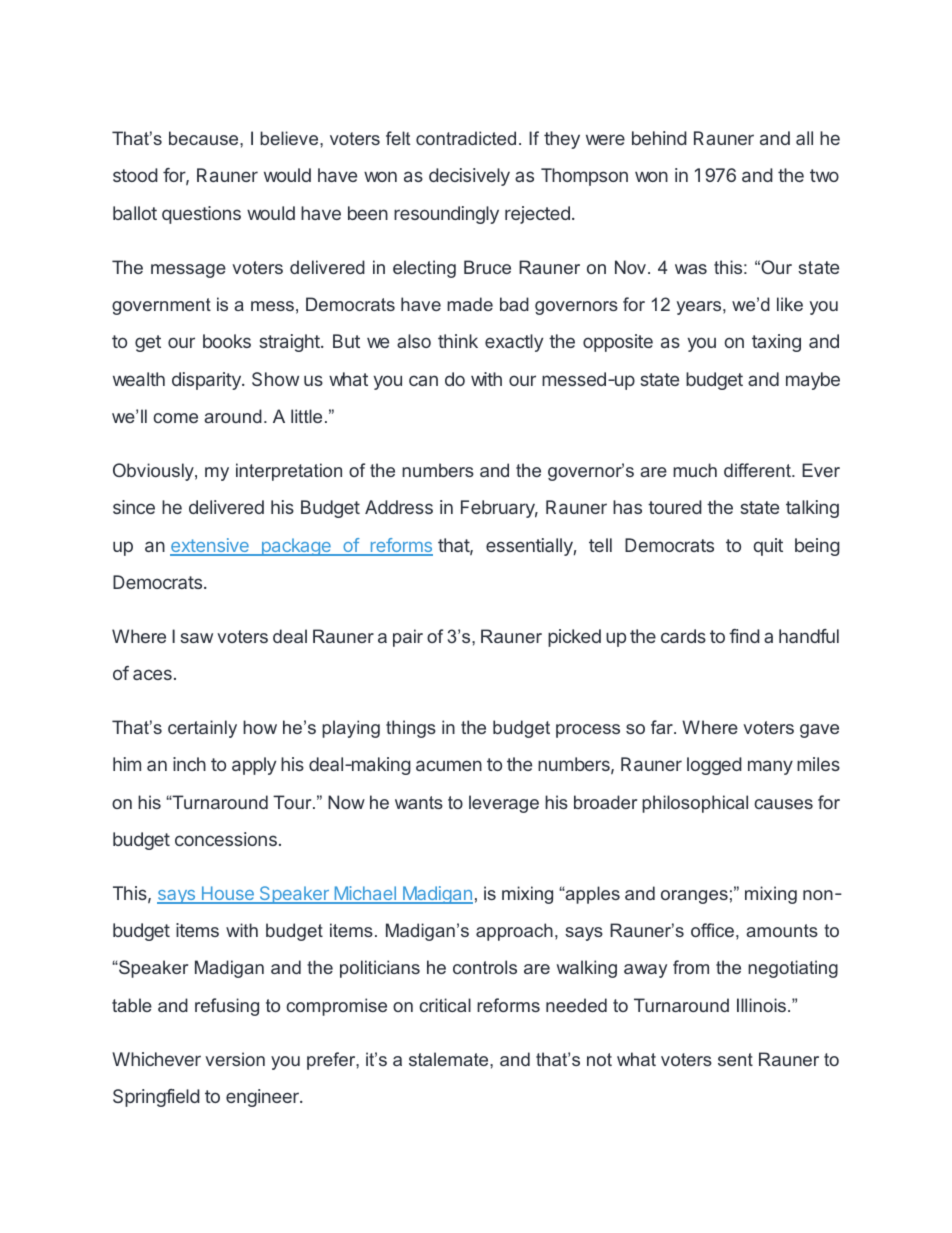  Describe the element at coordinates (196, 638) in the screenshot. I see `saw` at that location.
